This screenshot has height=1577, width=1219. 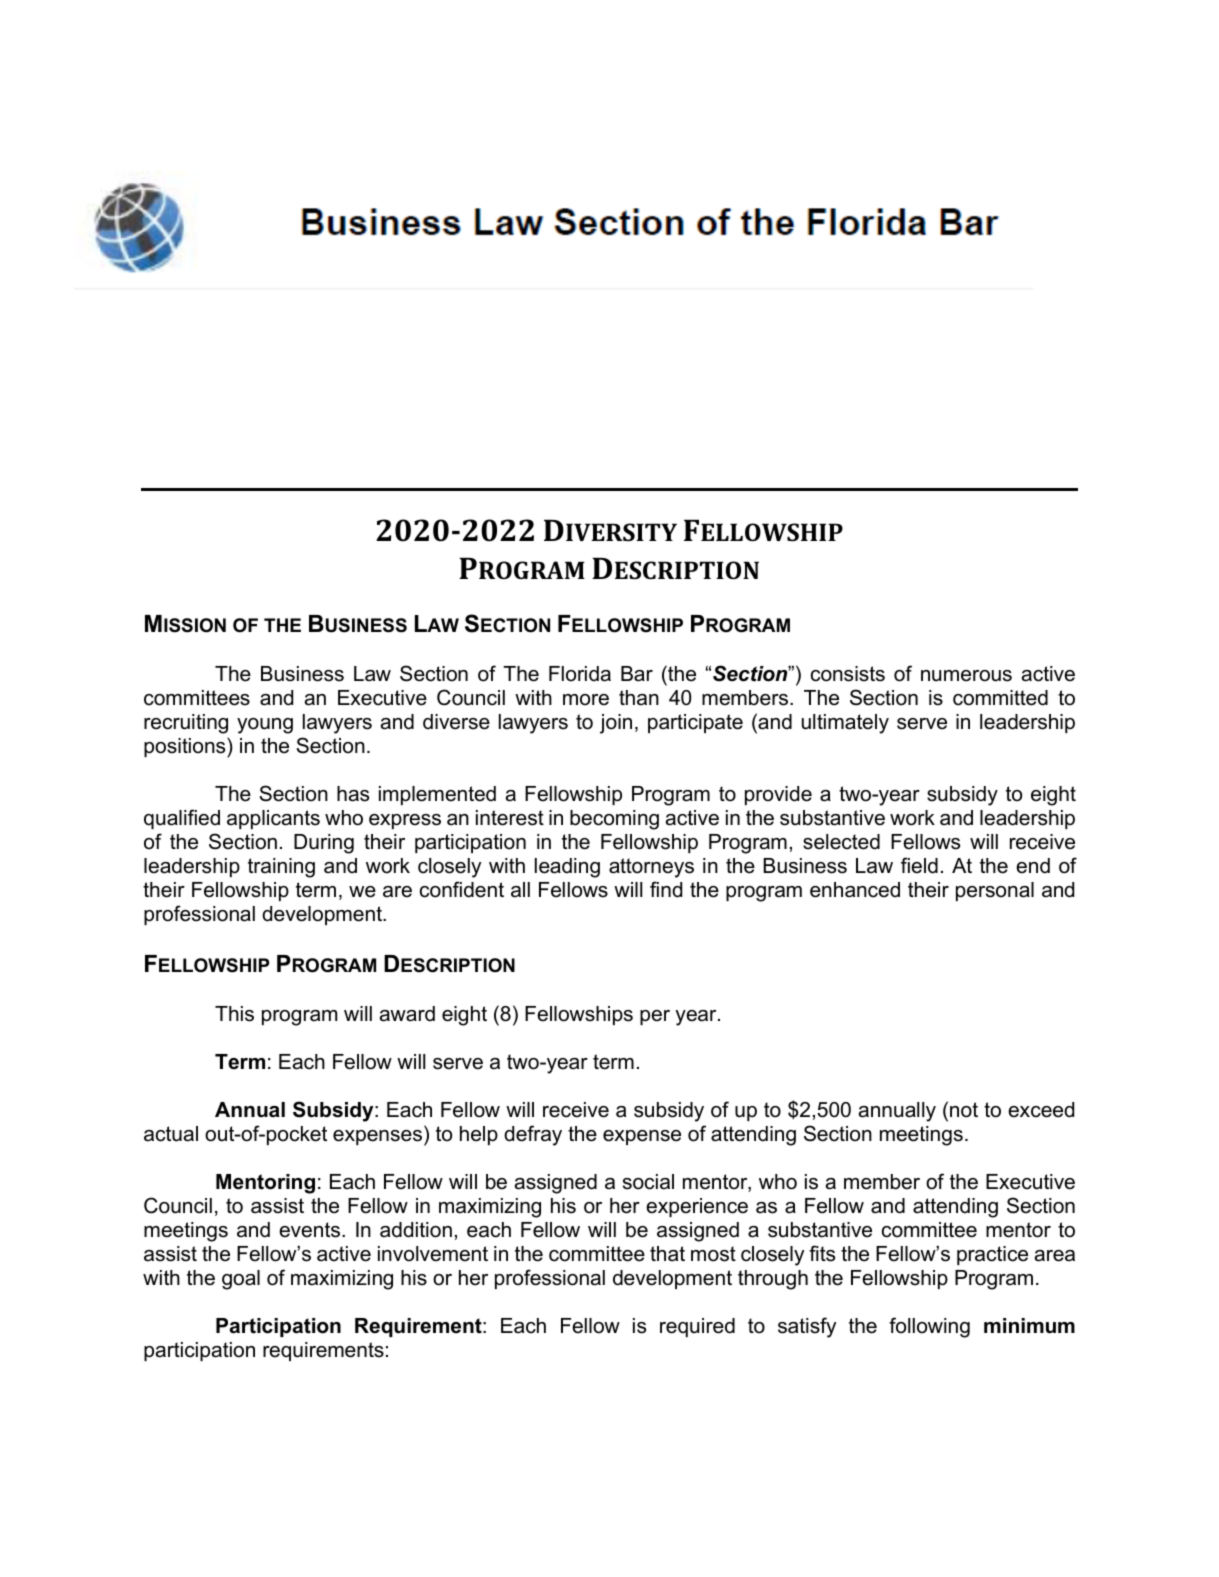 What do you see at coordinates (919, 865) in the screenshot?
I see `field` at bounding box center [919, 865].
